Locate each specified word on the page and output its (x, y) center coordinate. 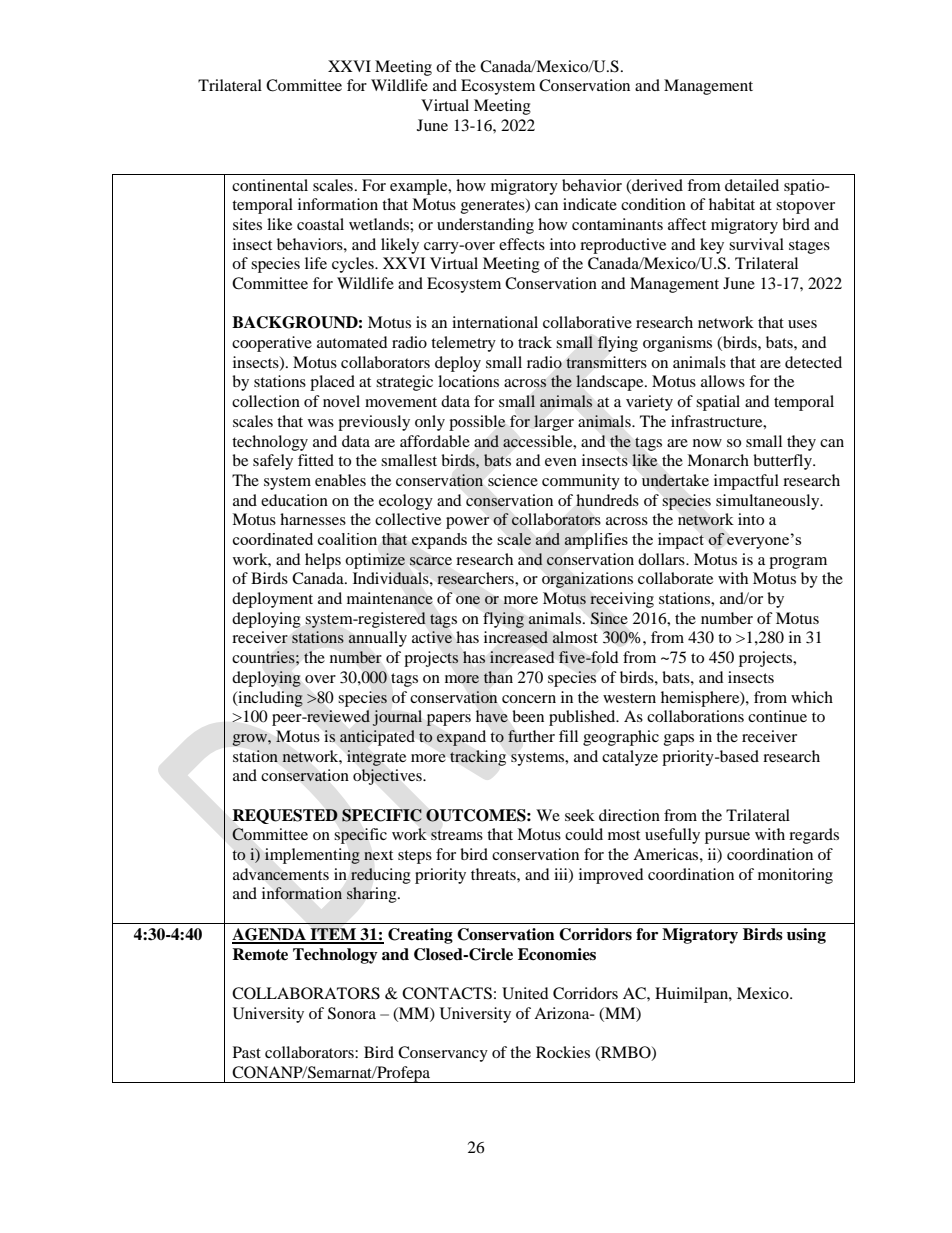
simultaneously (769, 502)
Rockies (563, 1052)
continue (777, 716)
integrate (376, 758)
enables (340, 480)
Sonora (352, 1013)
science (513, 480)
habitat (732, 204)
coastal (320, 224)
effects (522, 244)
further (531, 736)
